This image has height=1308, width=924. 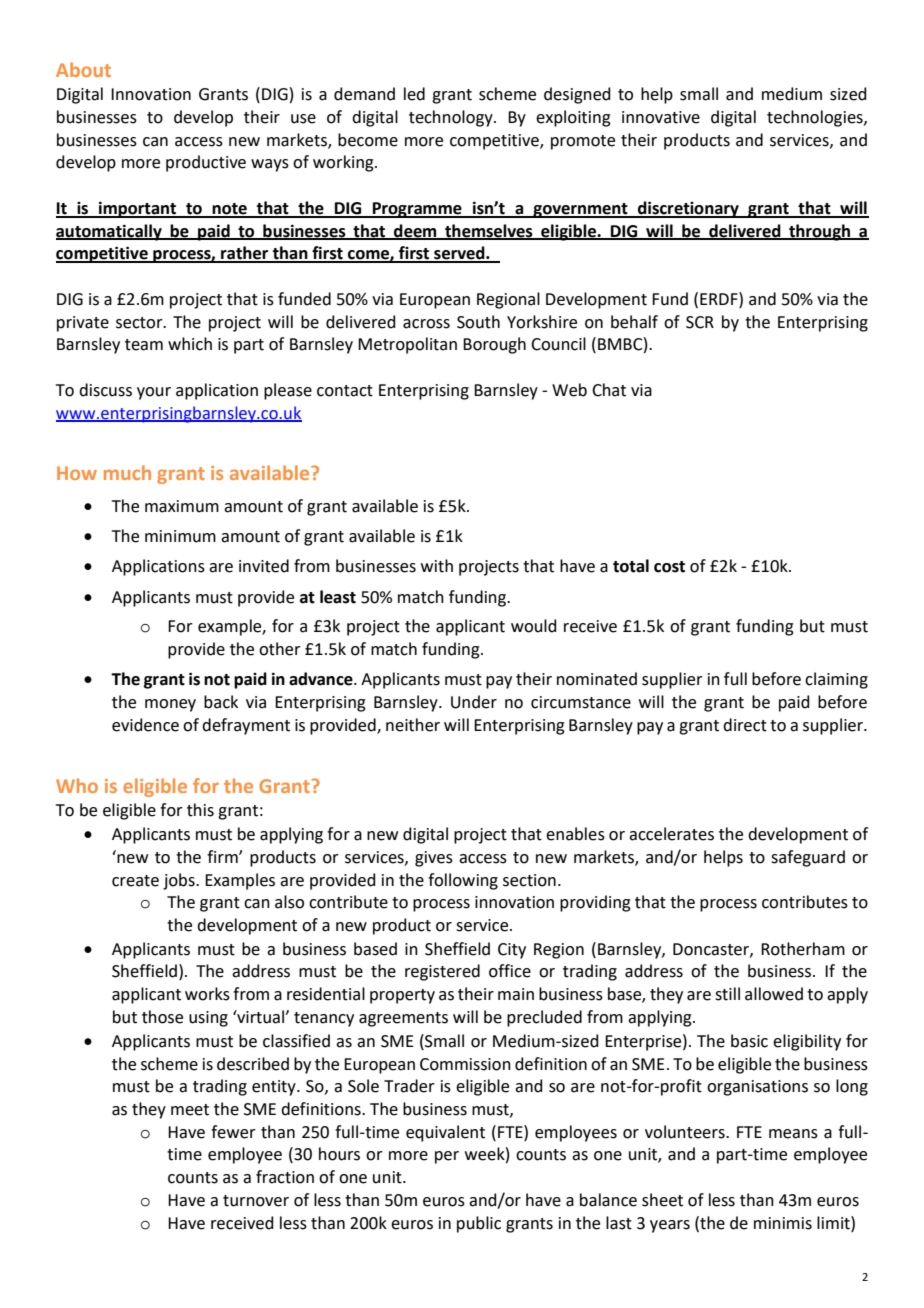 I want to click on gives, so click(x=434, y=859).
